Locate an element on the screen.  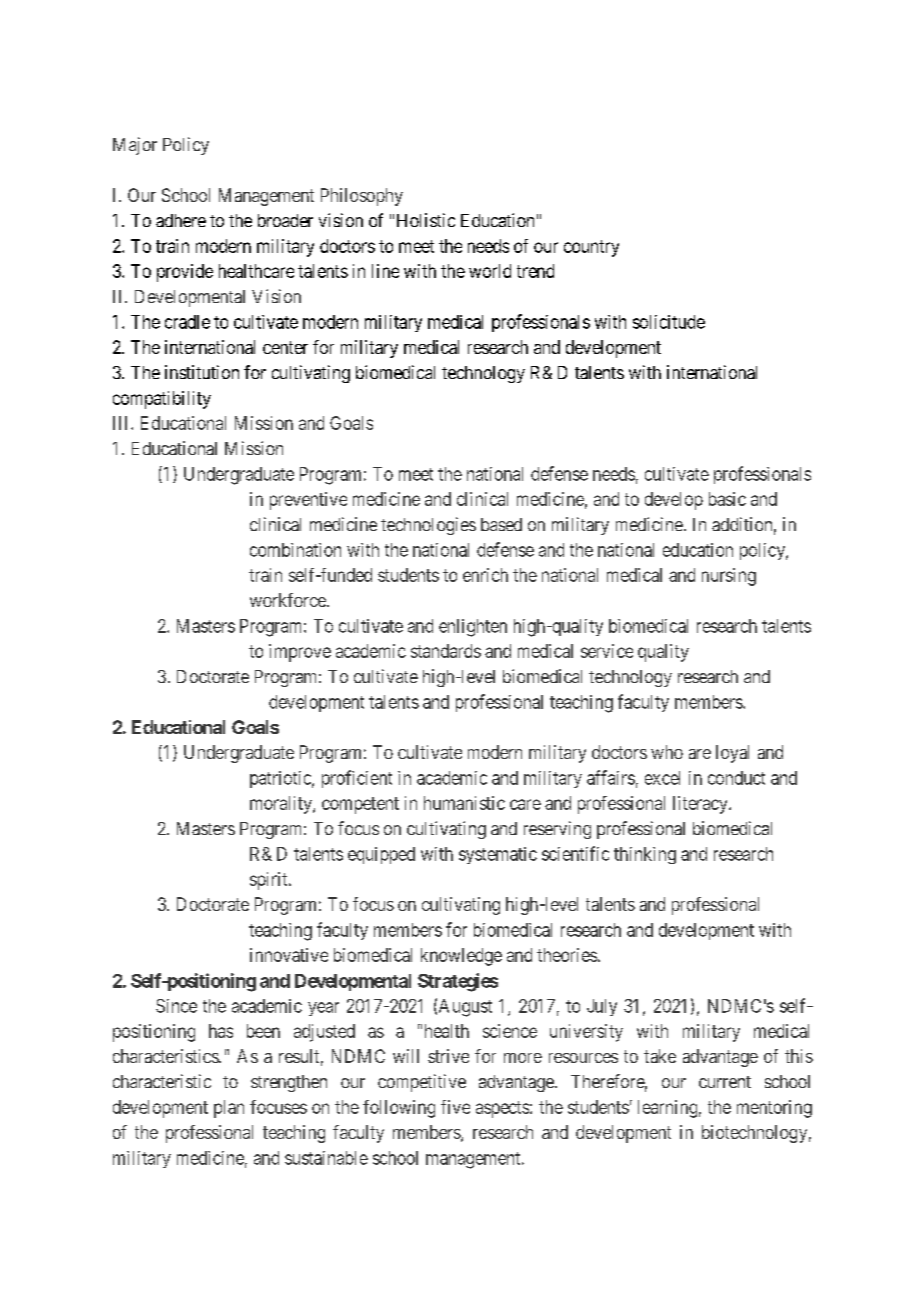
improve is located at coordinates (300, 653).
